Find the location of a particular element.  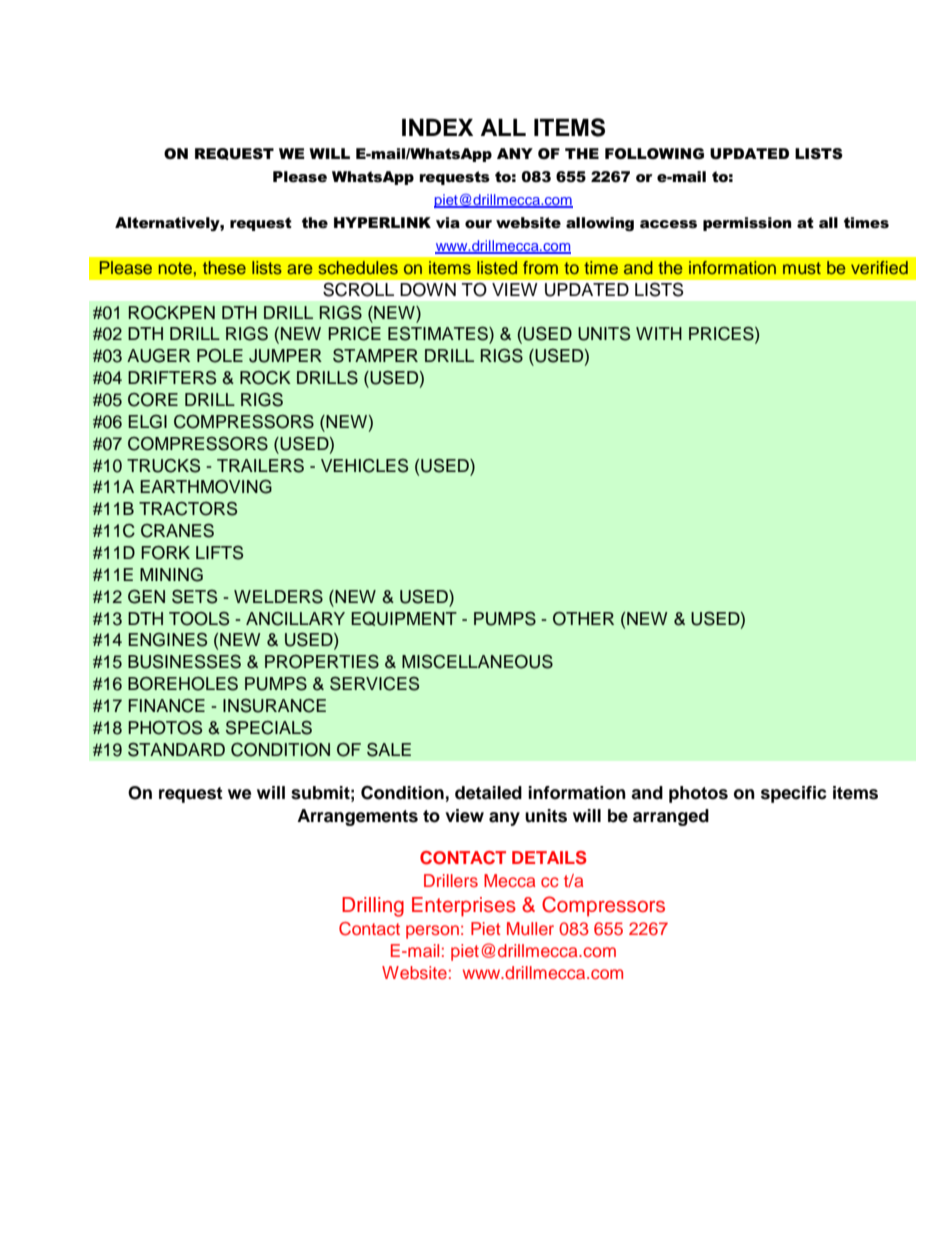

MISCELLANEOUS is located at coordinates (477, 662).
